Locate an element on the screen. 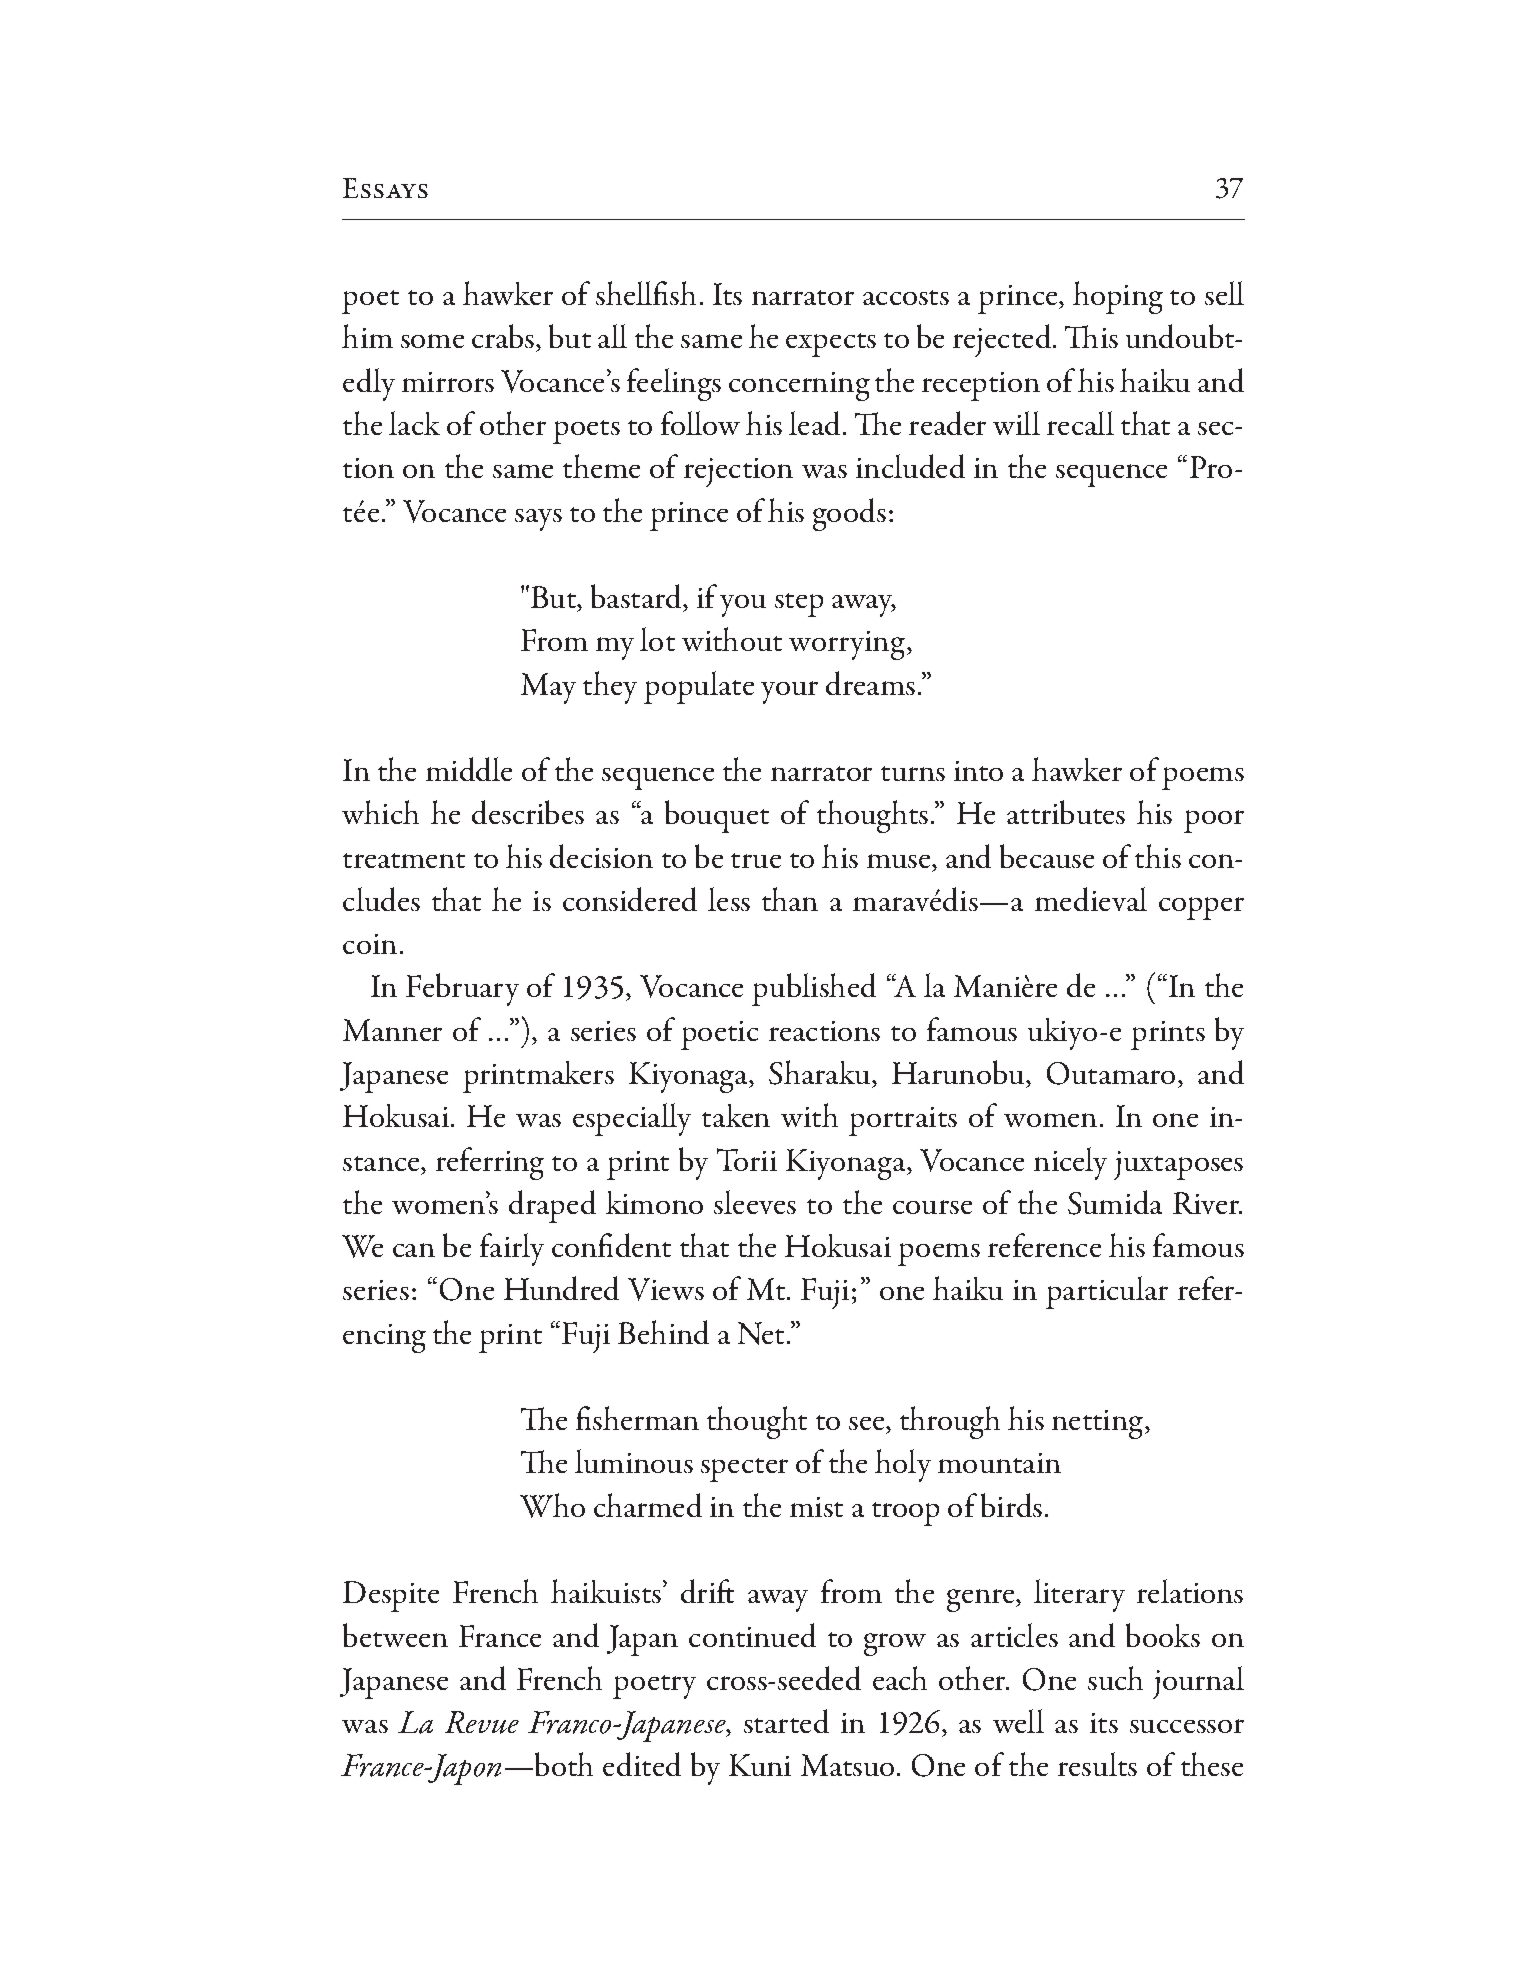 The height and width of the screenshot is (1984, 1533). true is located at coordinates (756, 860).
